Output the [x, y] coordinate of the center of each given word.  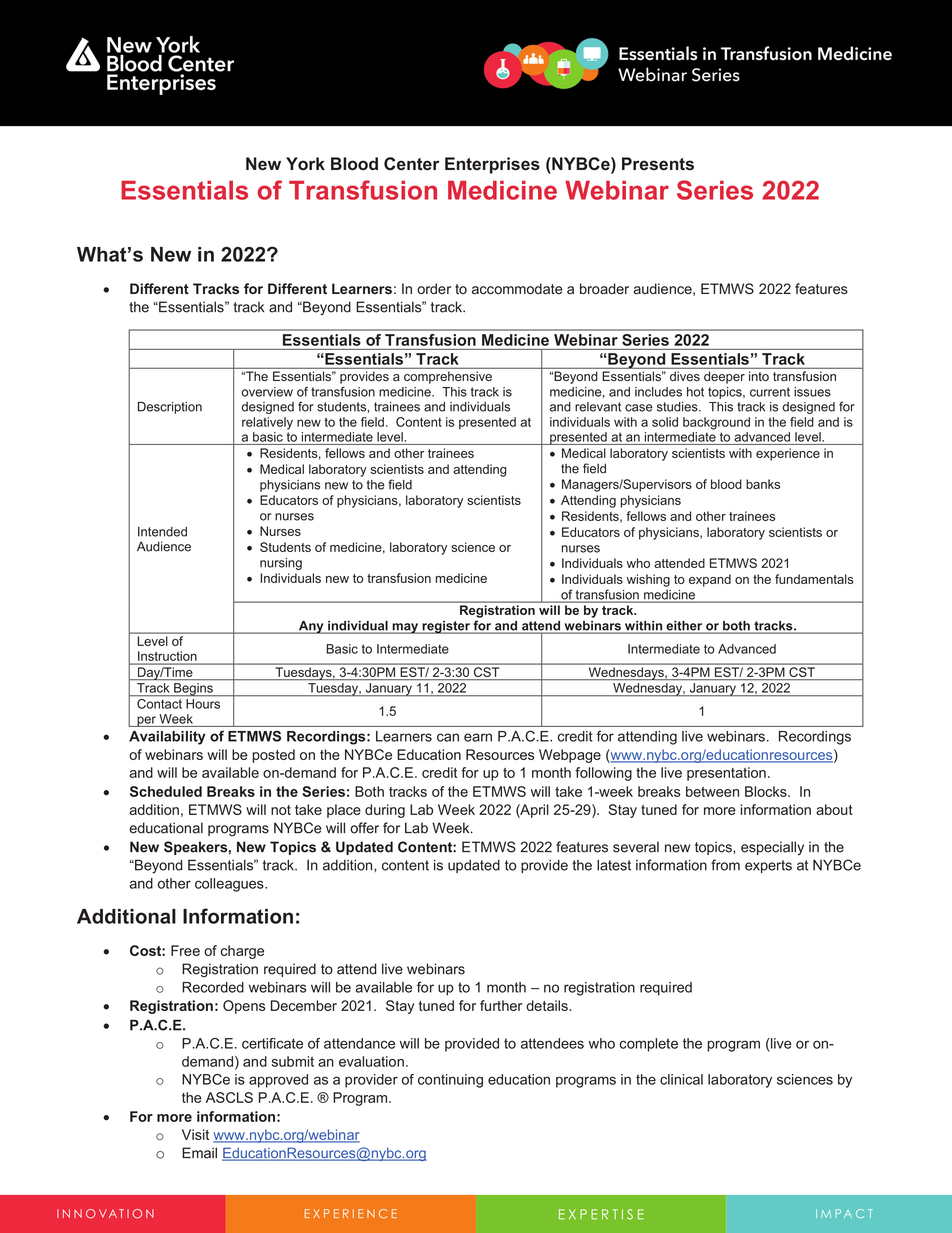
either [684, 627]
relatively [267, 423]
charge [242, 952]
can [448, 737]
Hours [203, 704]
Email [199, 1153]
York [305, 163]
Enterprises [492, 165]
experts [768, 866]
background [716, 423]
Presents [658, 163]
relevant [598, 407]
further [501, 1005]
